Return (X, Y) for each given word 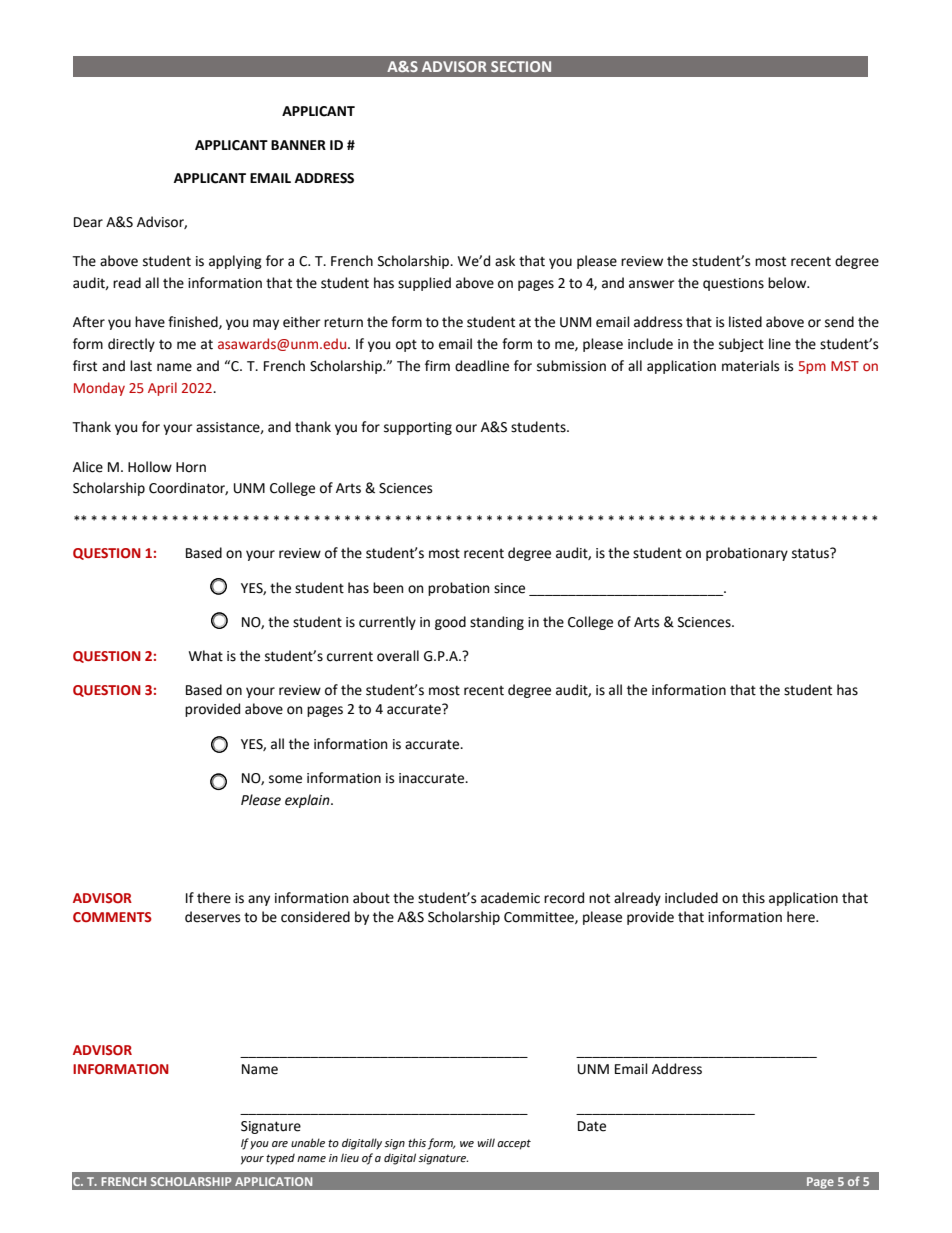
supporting (418, 428)
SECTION (521, 66)
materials (750, 366)
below (788, 283)
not (599, 898)
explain (308, 801)
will (486, 1142)
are (280, 1144)
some (285, 779)
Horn (191, 467)
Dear (88, 222)
